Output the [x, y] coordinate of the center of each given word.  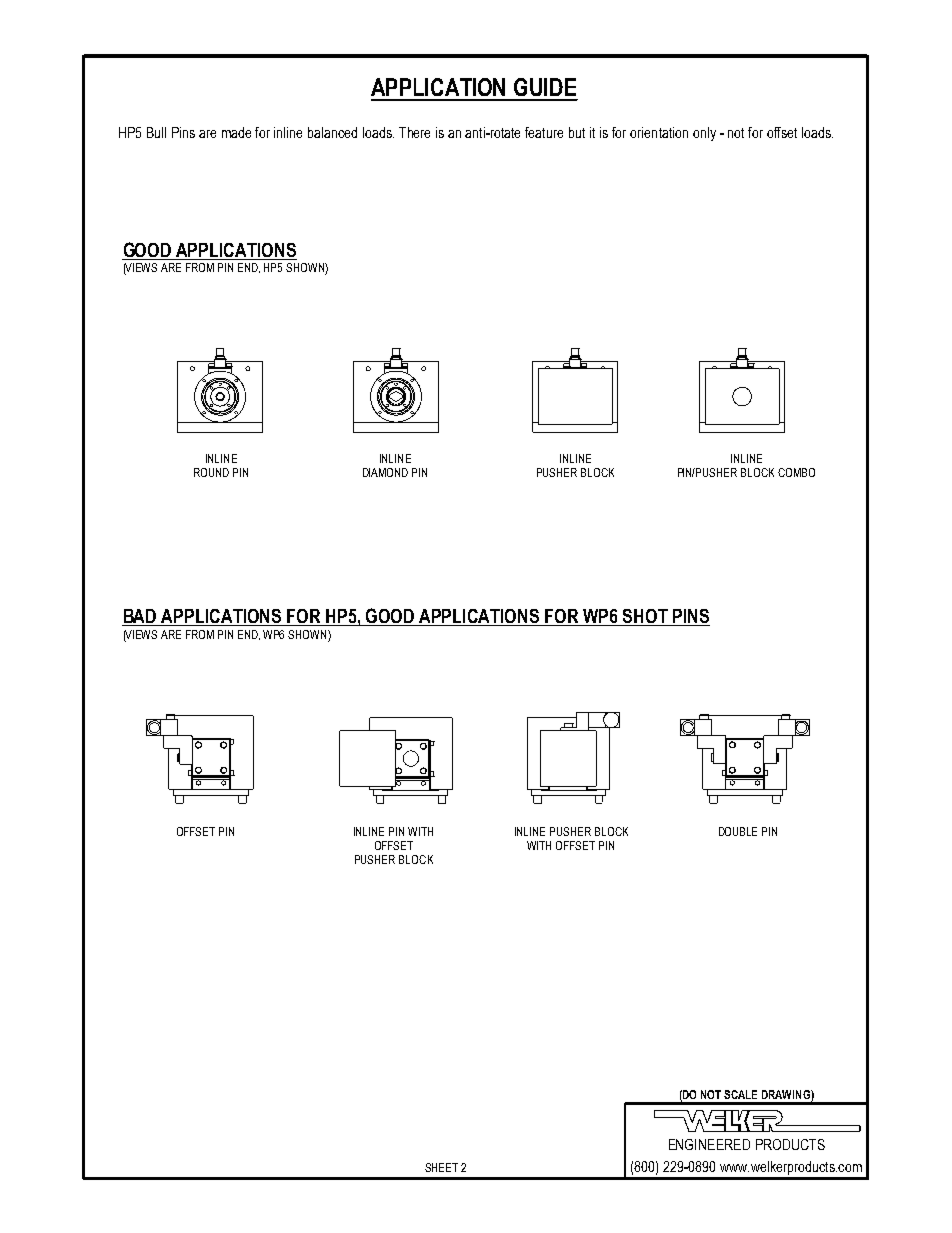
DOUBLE [738, 831]
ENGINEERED [709, 1144]
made [236, 132]
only [704, 134]
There [414, 132]
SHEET [441, 1167]
